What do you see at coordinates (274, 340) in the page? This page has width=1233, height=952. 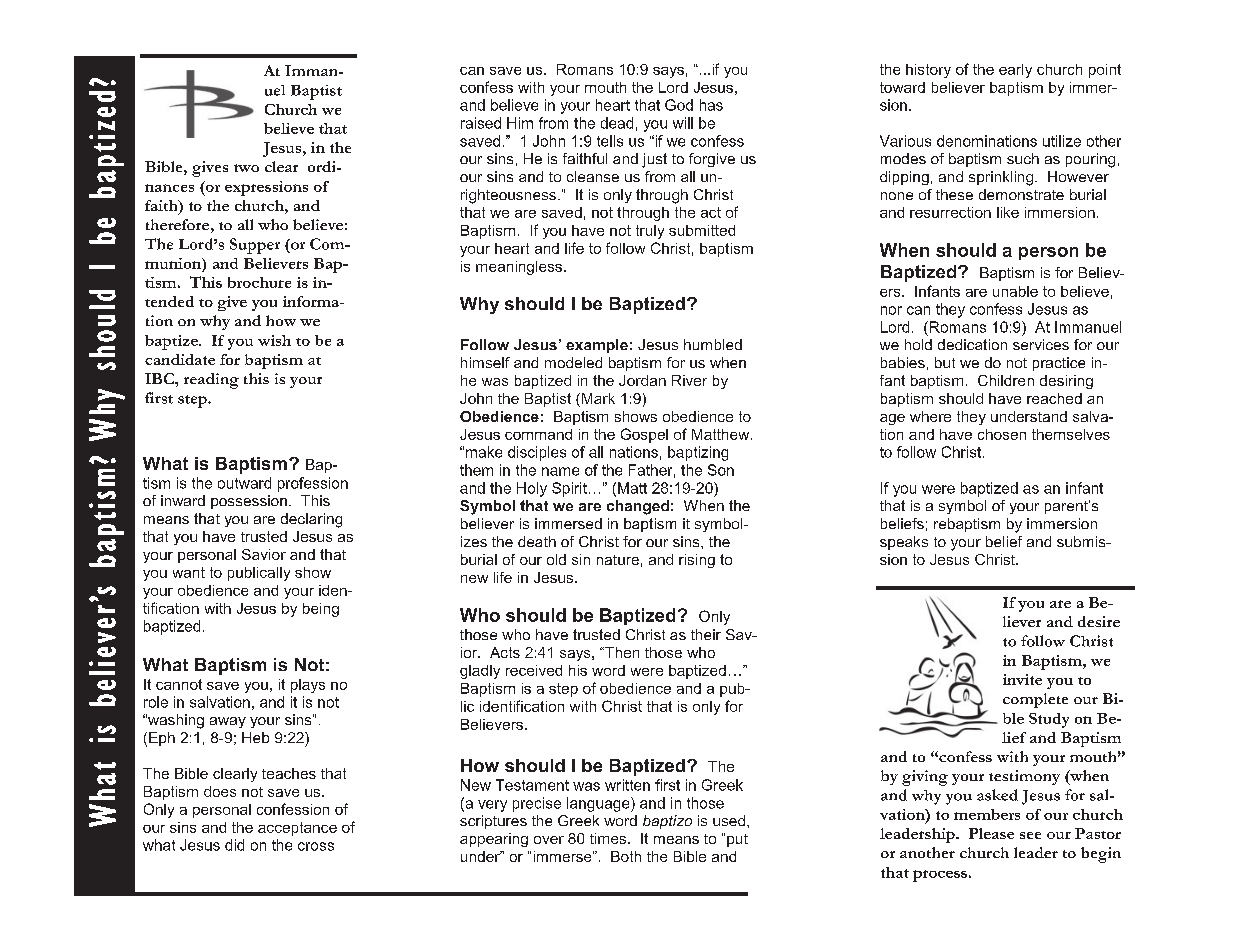 I see `wish` at bounding box center [274, 340].
